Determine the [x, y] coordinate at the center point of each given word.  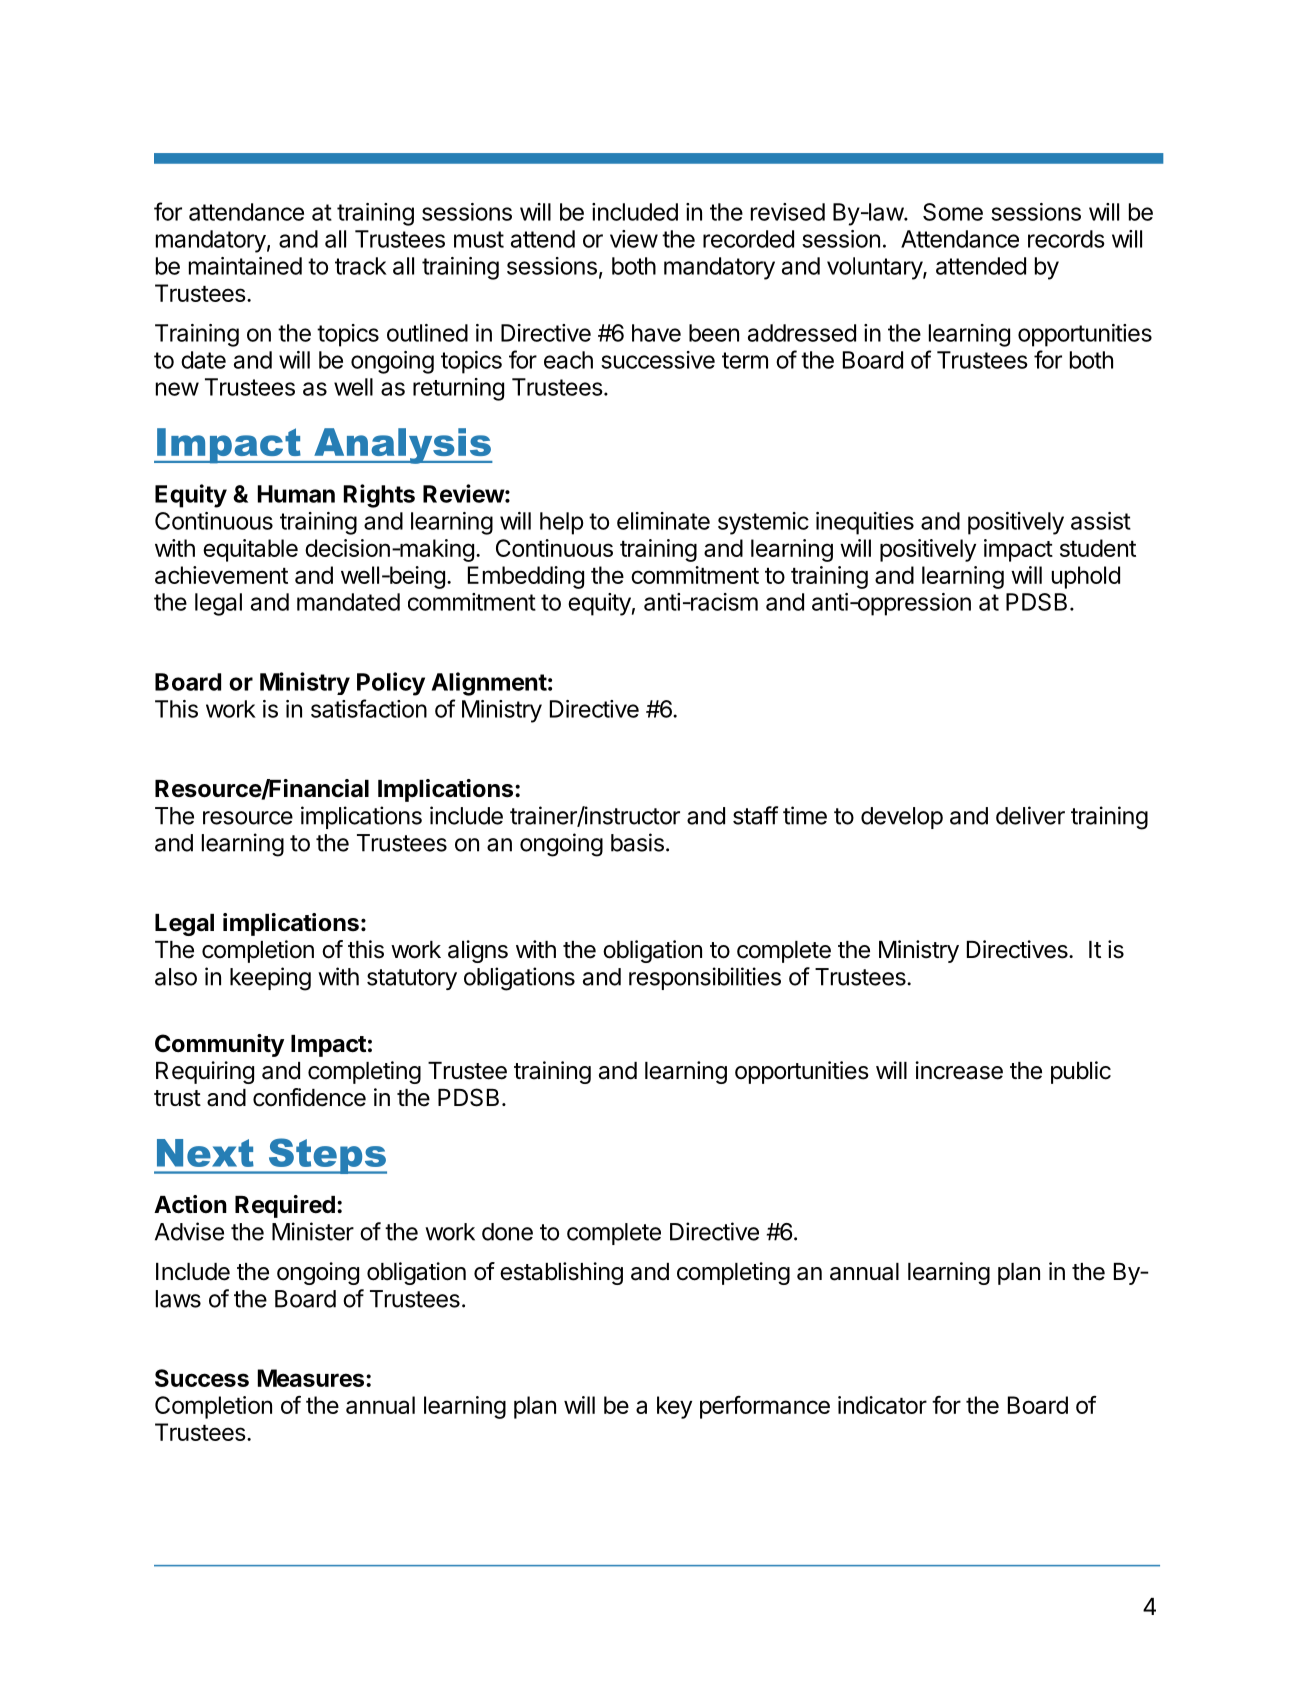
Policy [391, 684]
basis [637, 842]
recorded [748, 239]
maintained [245, 266]
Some [953, 212]
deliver [1030, 815]
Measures [311, 1378]
